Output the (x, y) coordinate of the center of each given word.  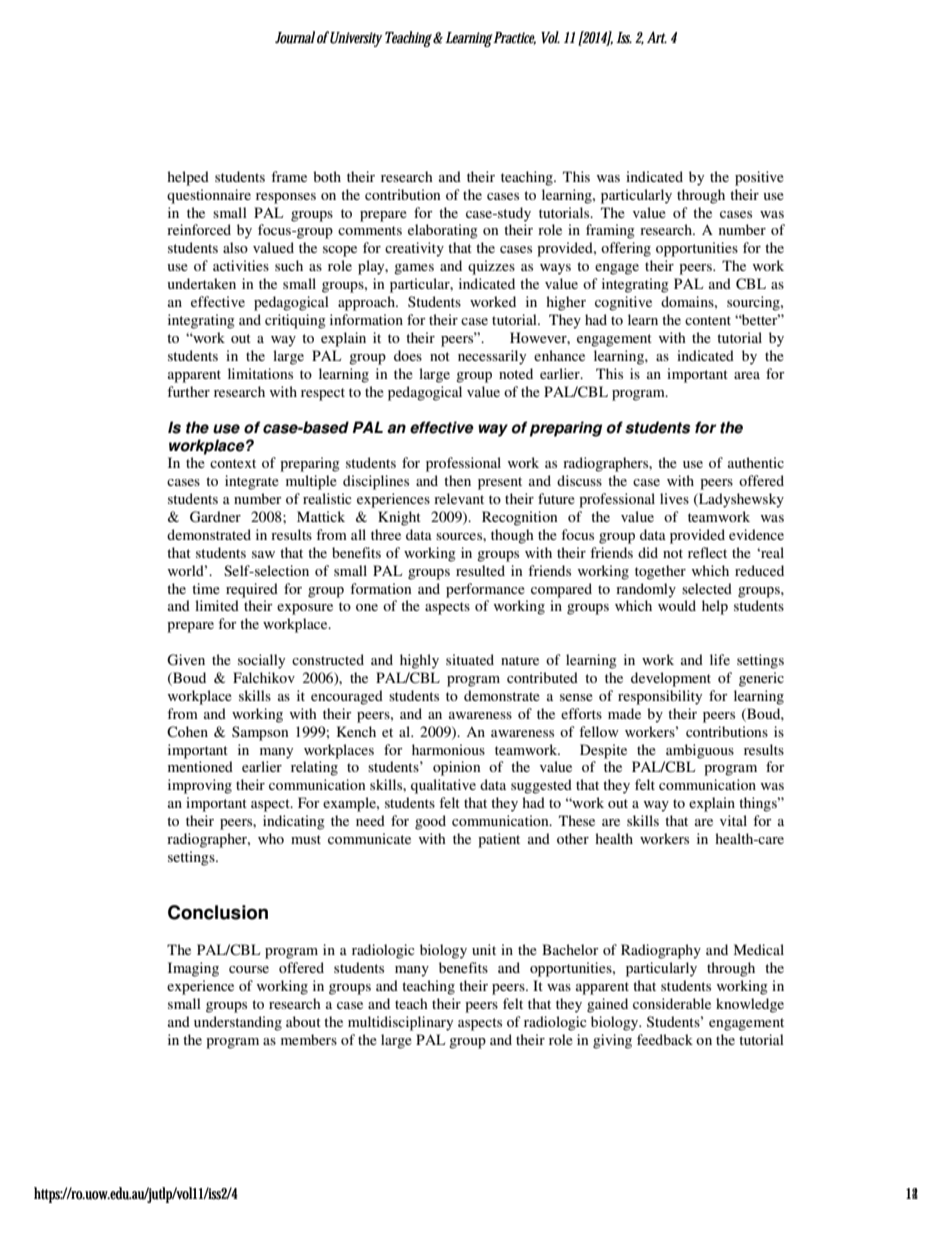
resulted (480, 570)
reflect (707, 552)
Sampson (260, 733)
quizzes (491, 267)
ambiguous (700, 751)
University (355, 39)
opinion (457, 768)
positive (759, 178)
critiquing (295, 321)
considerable (672, 1003)
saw (263, 554)
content (708, 320)
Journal (295, 37)
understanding (238, 1023)
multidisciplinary (400, 1023)
